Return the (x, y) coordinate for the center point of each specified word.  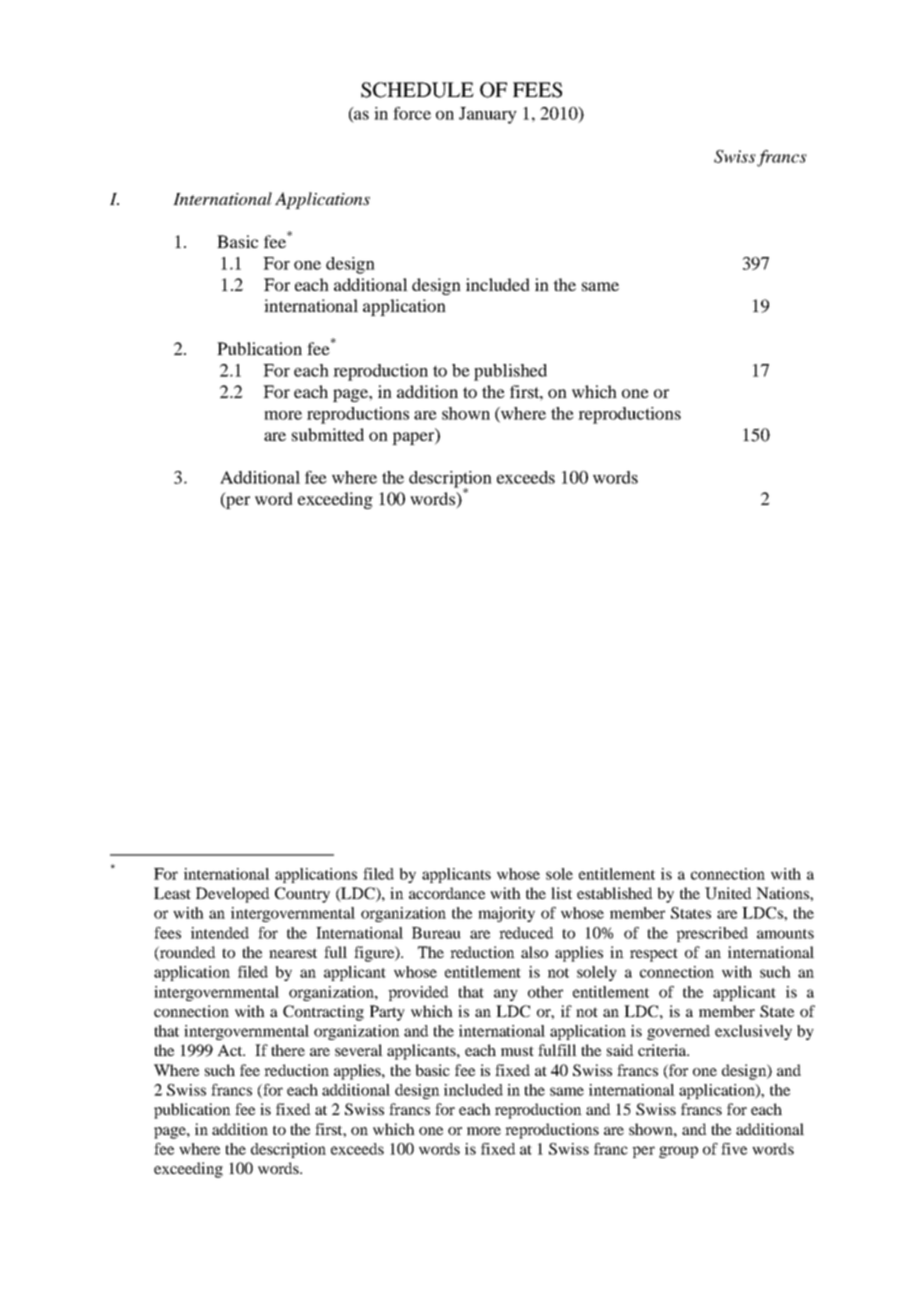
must (517, 1051)
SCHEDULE (417, 90)
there (288, 1050)
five (734, 1149)
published (510, 372)
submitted (328, 434)
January (488, 115)
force (412, 113)
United (728, 893)
